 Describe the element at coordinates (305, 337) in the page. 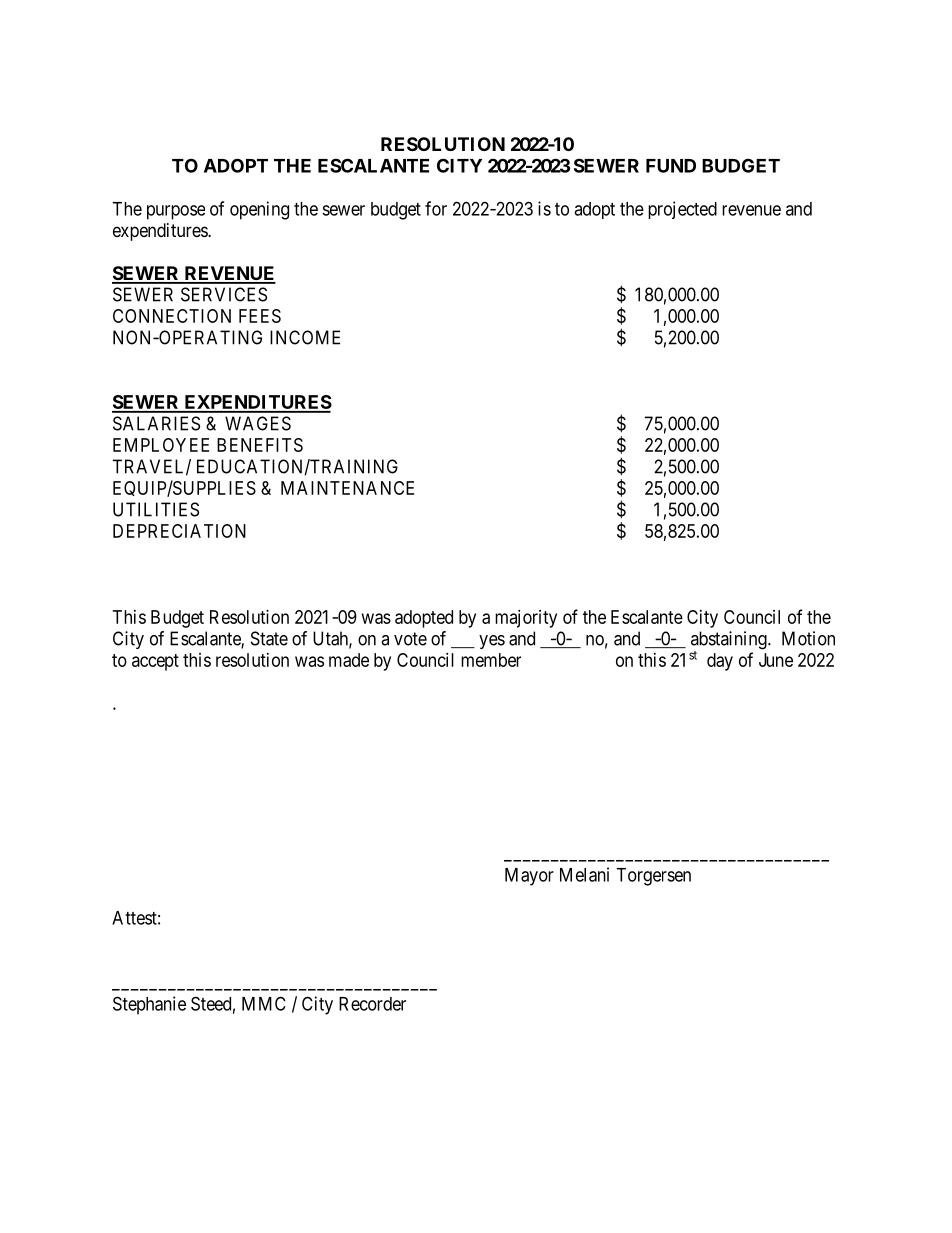

I see `INCOME` at that location.
